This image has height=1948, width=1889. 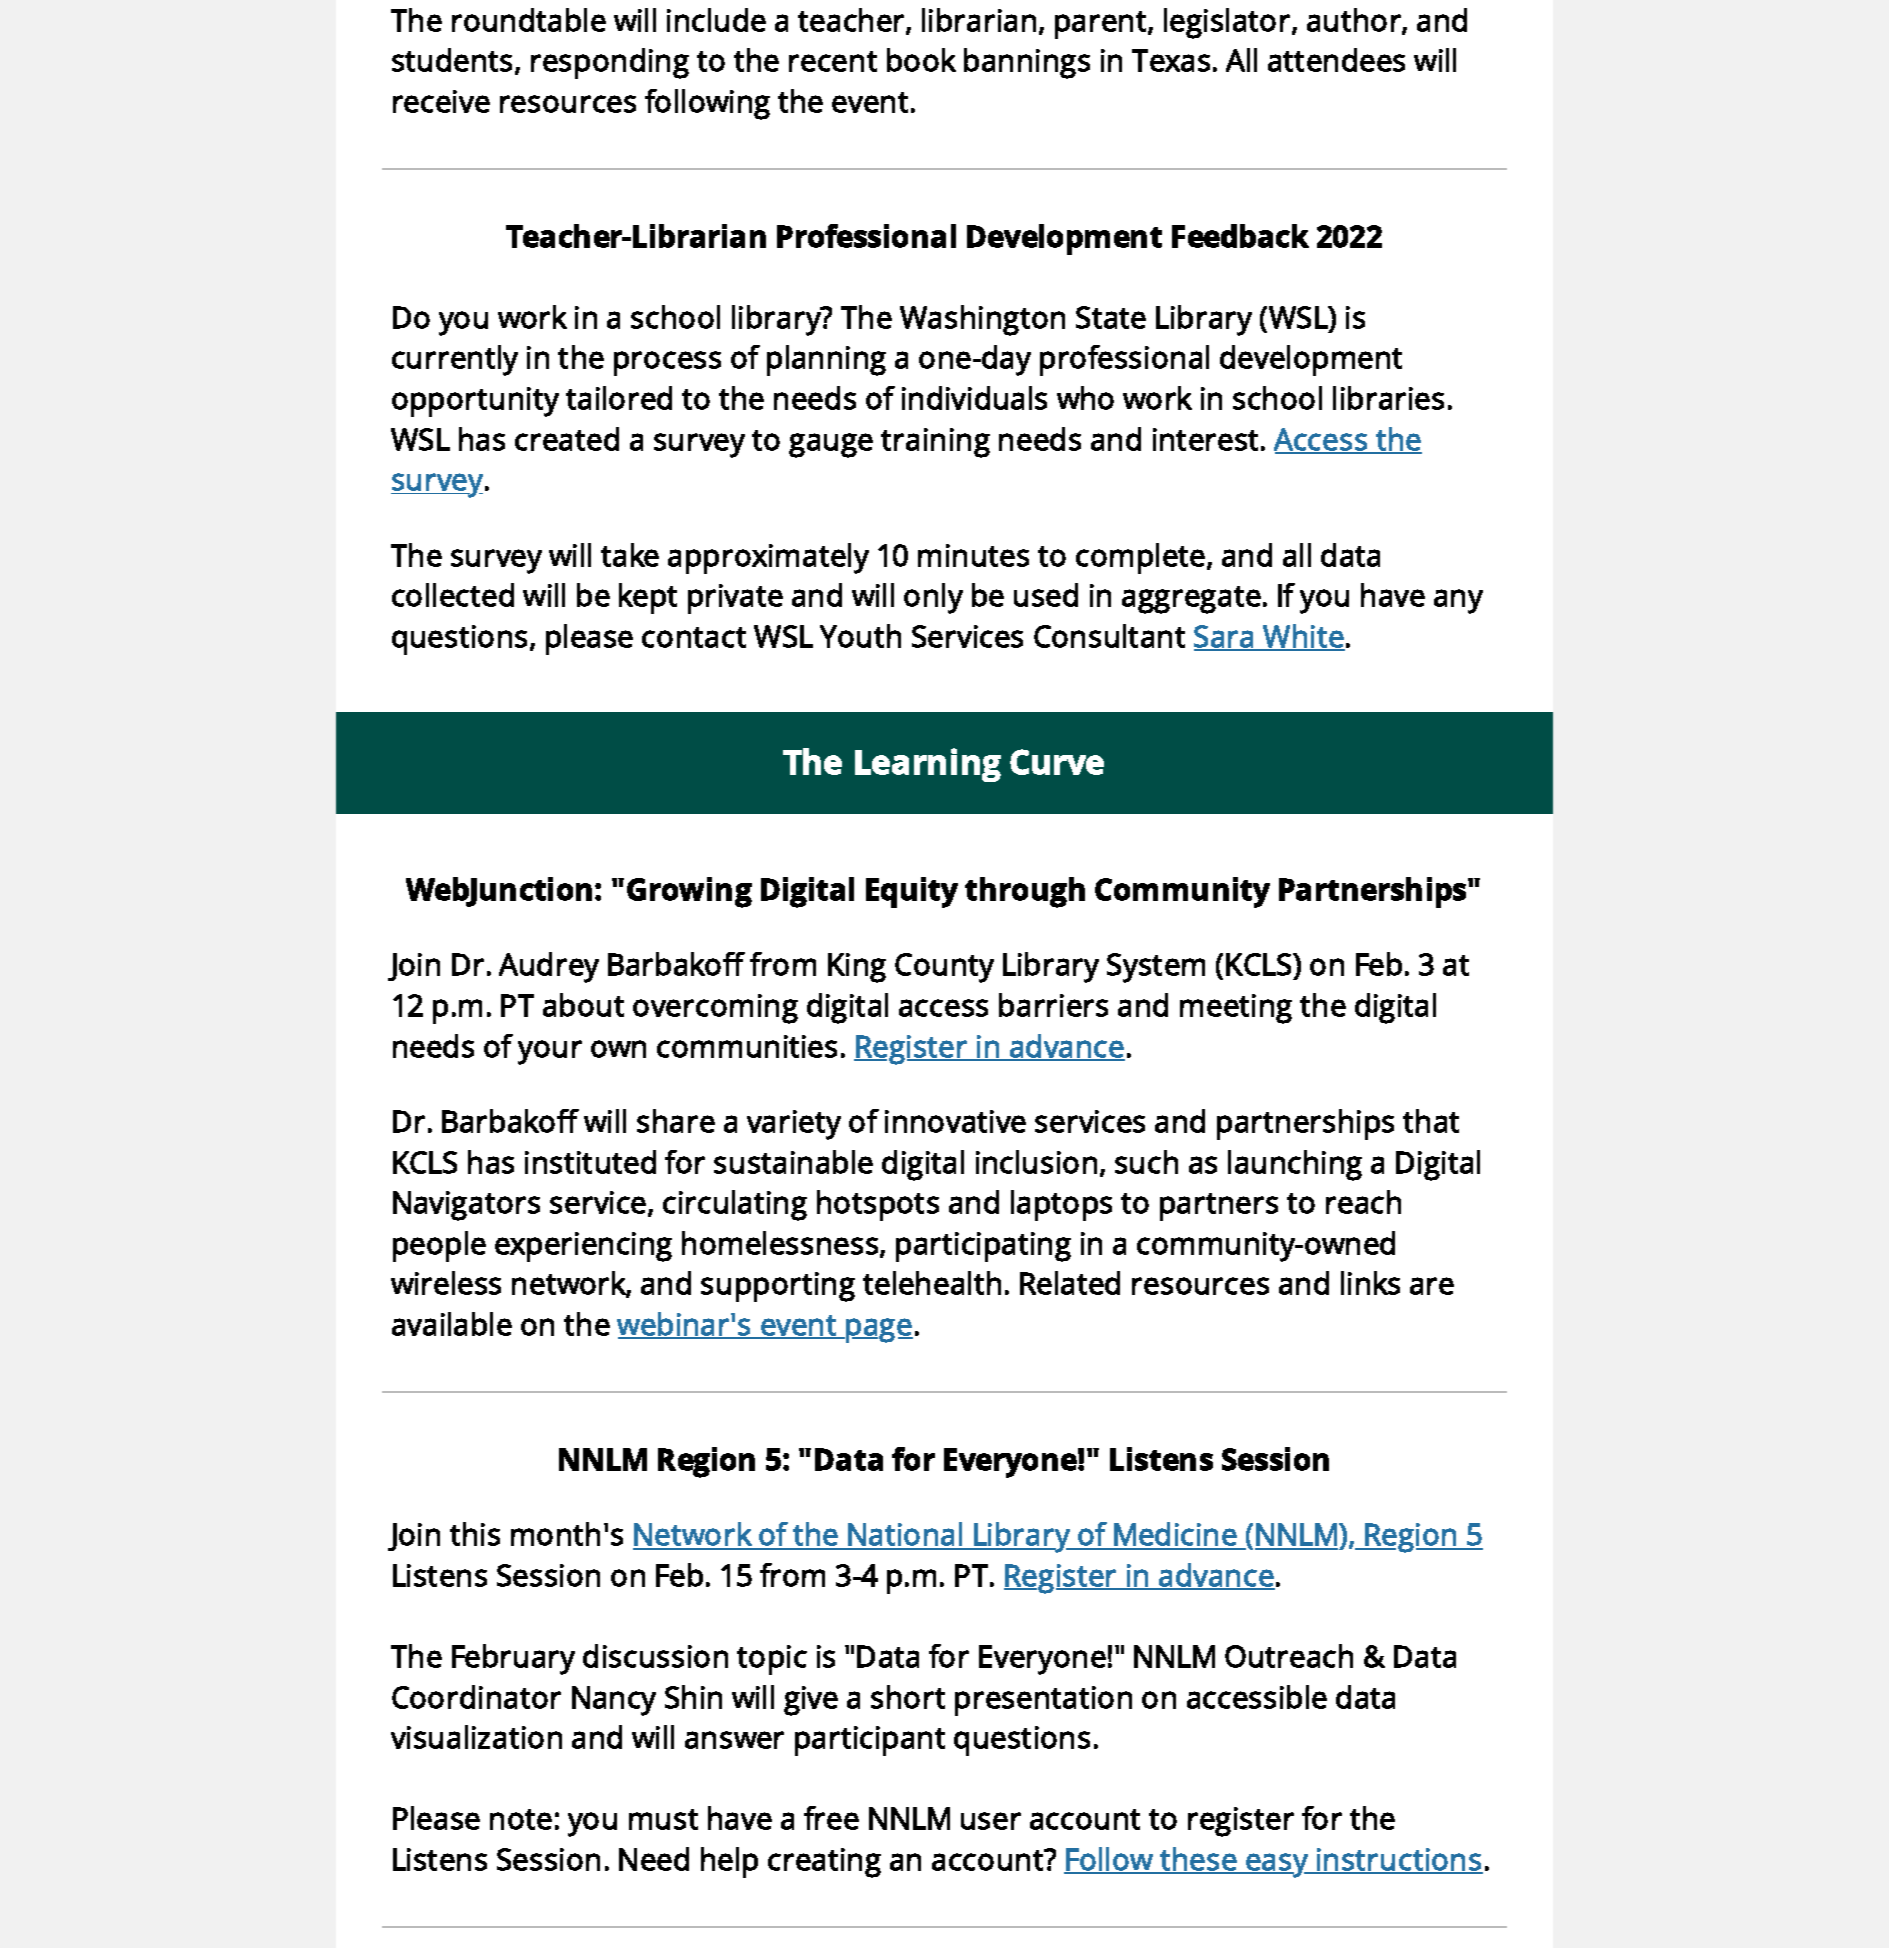 What do you see at coordinates (944, 968) in the image?
I see `County` at bounding box center [944, 968].
